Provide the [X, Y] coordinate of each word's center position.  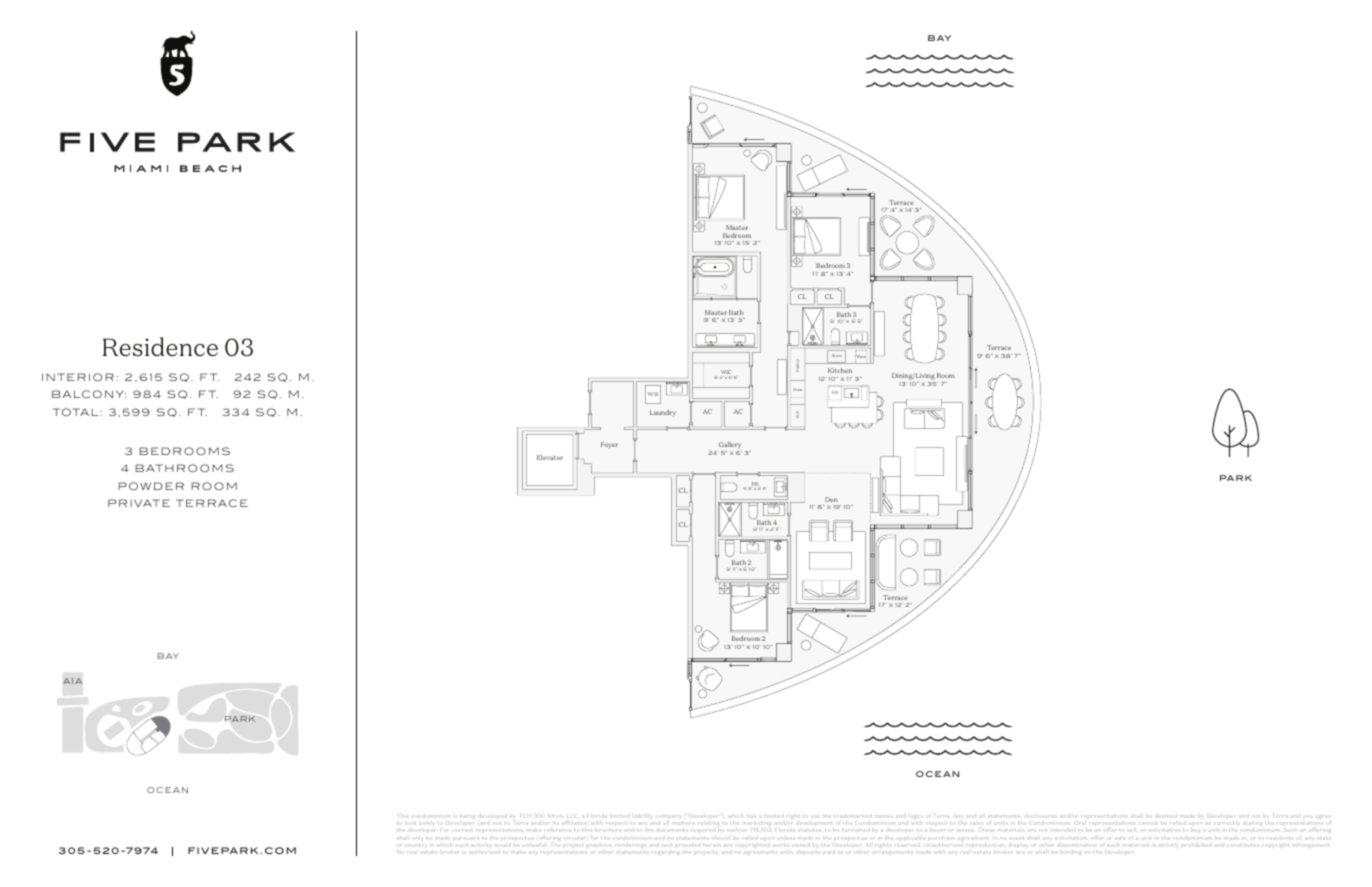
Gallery [730, 445]
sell [1130, 830]
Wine [860, 356]
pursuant [466, 838]
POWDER [151, 486]
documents [671, 830]
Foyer [609, 445]
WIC [726, 373]
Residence [160, 347]
